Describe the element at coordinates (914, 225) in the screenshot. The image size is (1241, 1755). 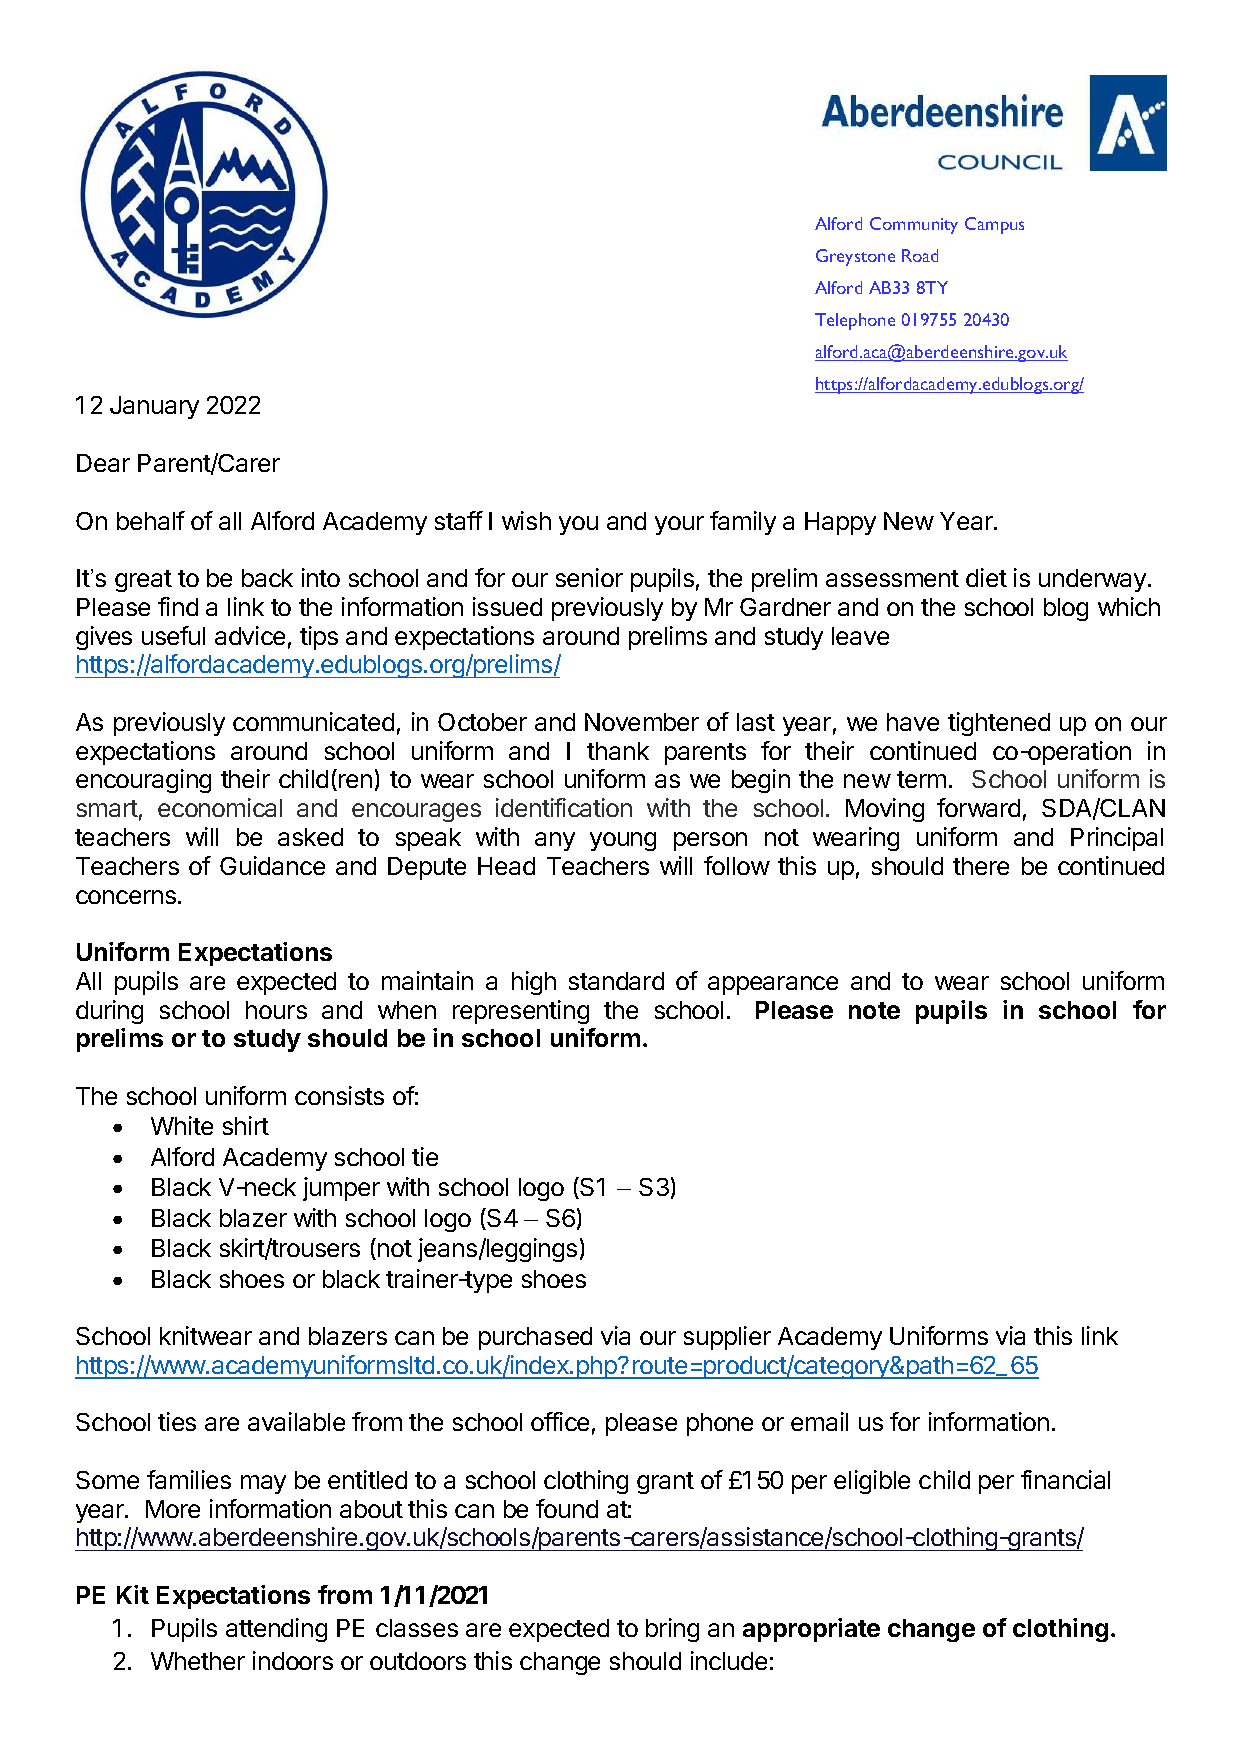
I see `Community` at that location.
